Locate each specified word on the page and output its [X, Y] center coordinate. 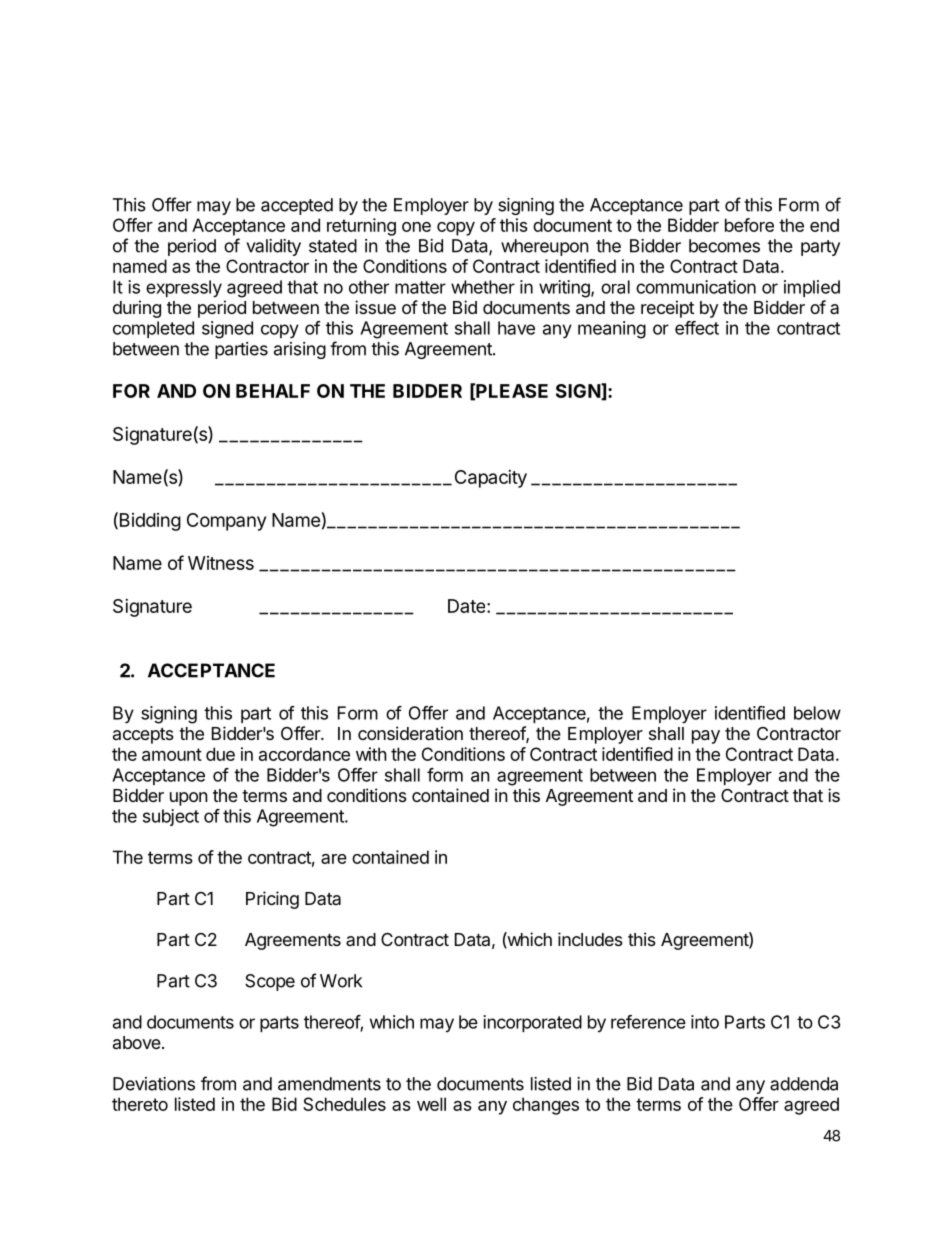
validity [273, 247]
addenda [804, 1084]
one [416, 227]
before [749, 225]
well [431, 1104]
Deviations [154, 1084]
